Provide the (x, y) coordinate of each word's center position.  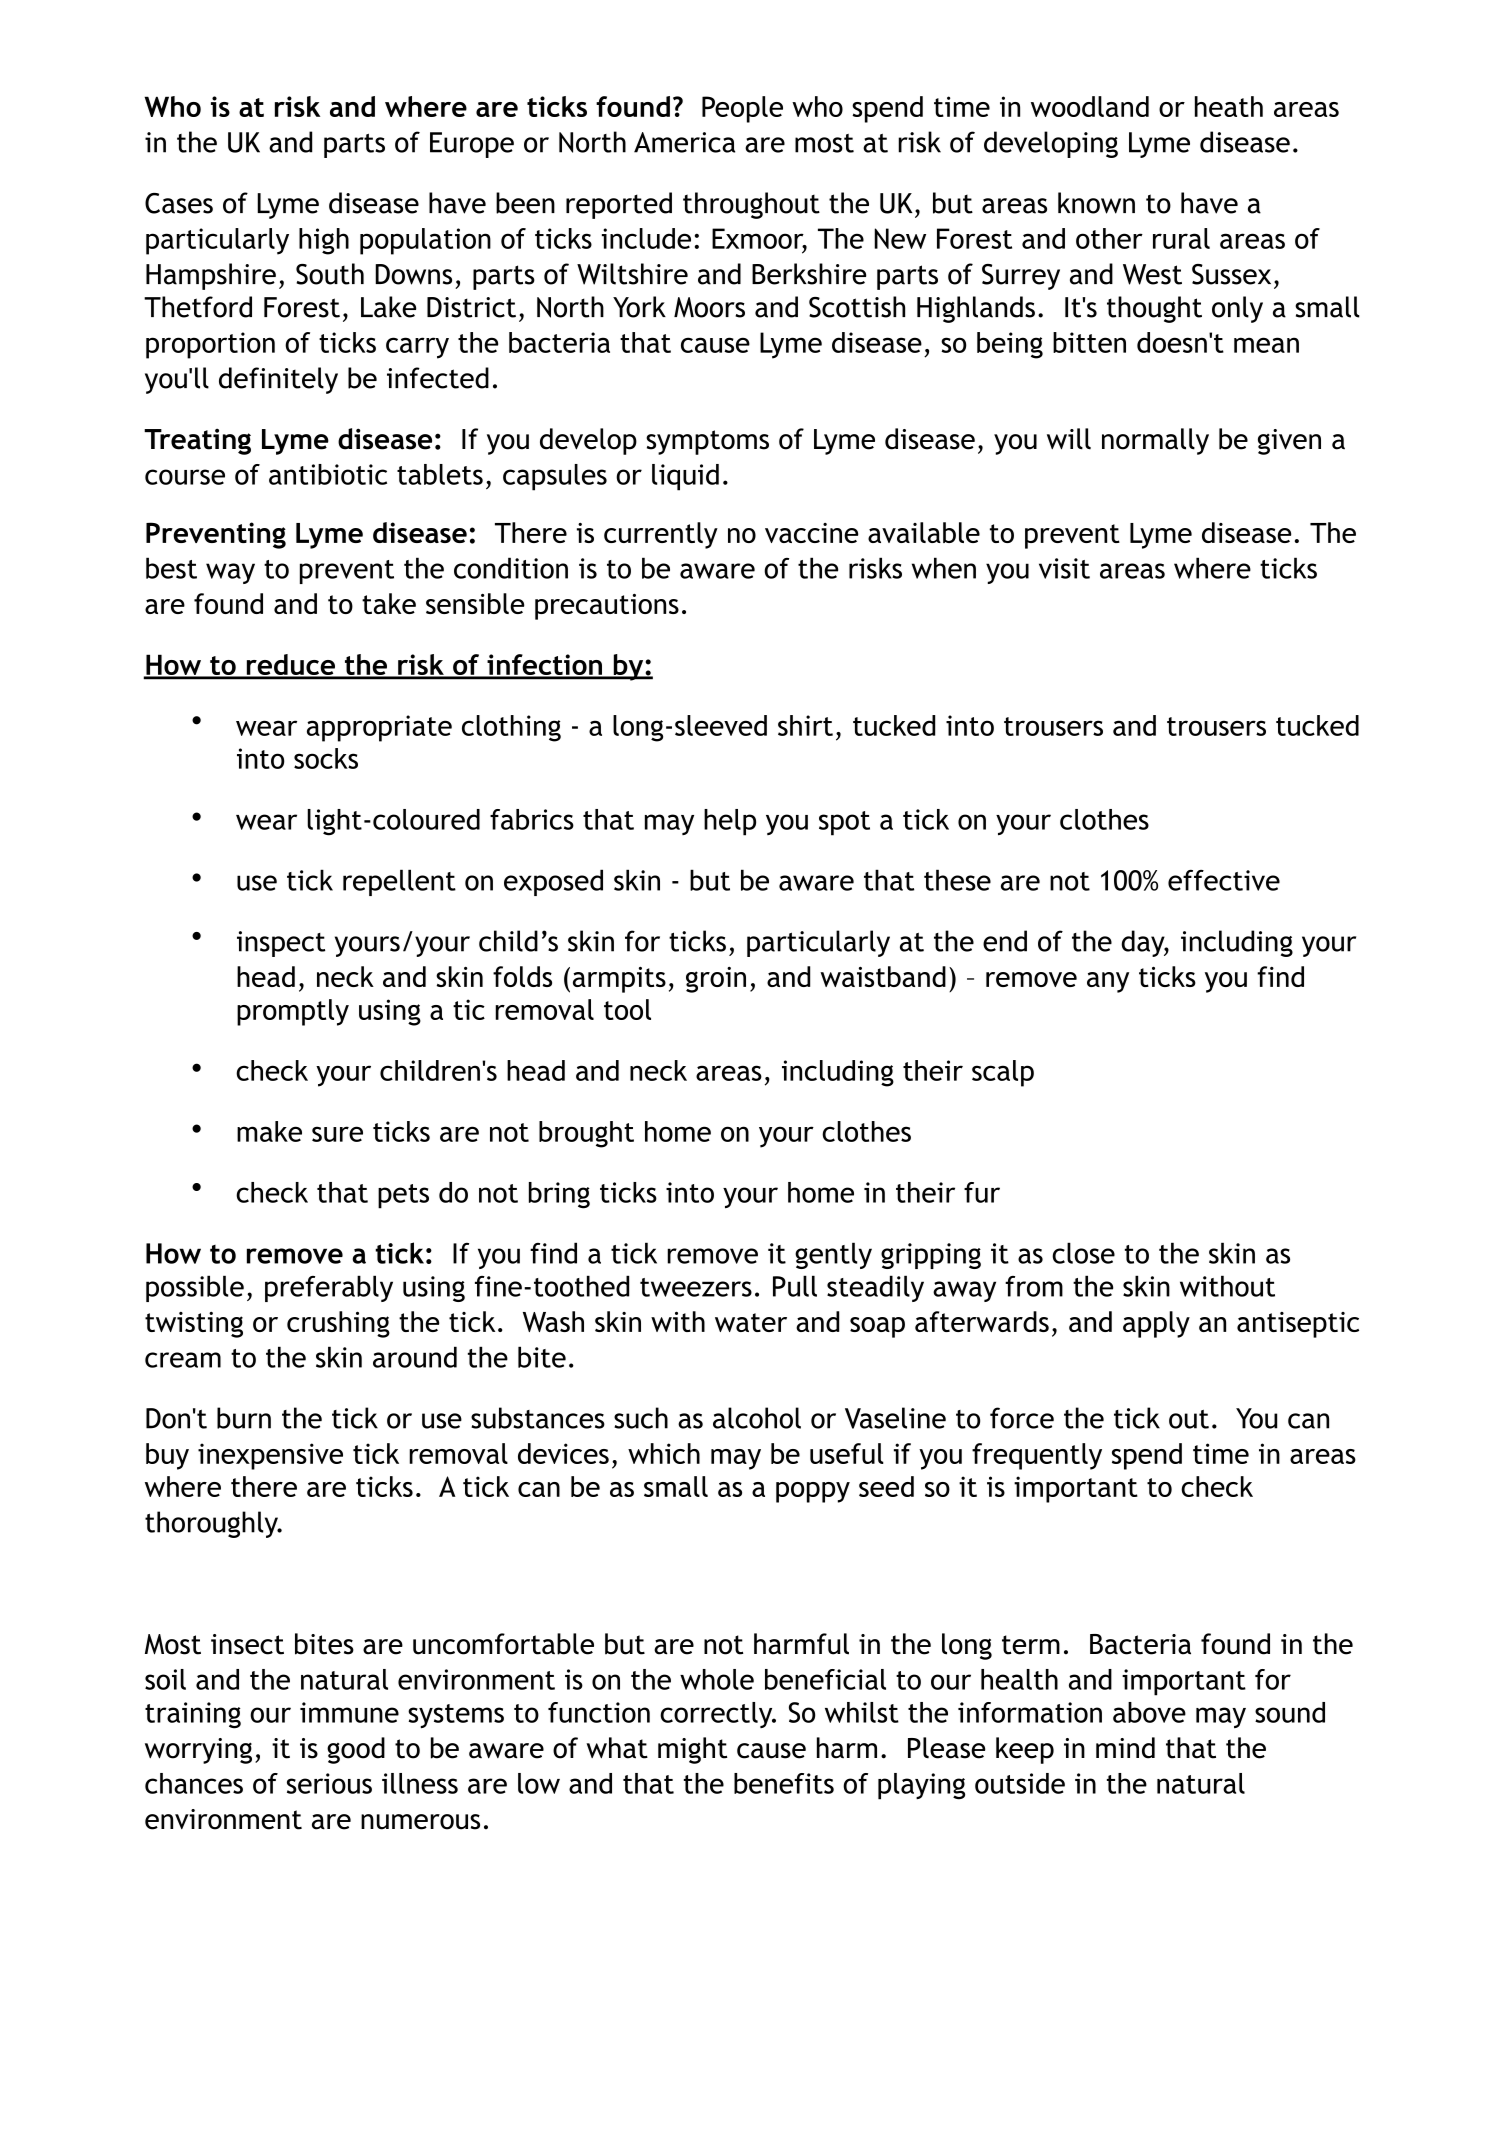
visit (1064, 568)
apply (1156, 1324)
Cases (179, 203)
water (751, 1322)
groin (716, 980)
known (1096, 203)
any (1108, 982)
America (684, 142)
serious (329, 1783)
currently (661, 535)
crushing (338, 1324)
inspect (281, 944)
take (389, 603)
